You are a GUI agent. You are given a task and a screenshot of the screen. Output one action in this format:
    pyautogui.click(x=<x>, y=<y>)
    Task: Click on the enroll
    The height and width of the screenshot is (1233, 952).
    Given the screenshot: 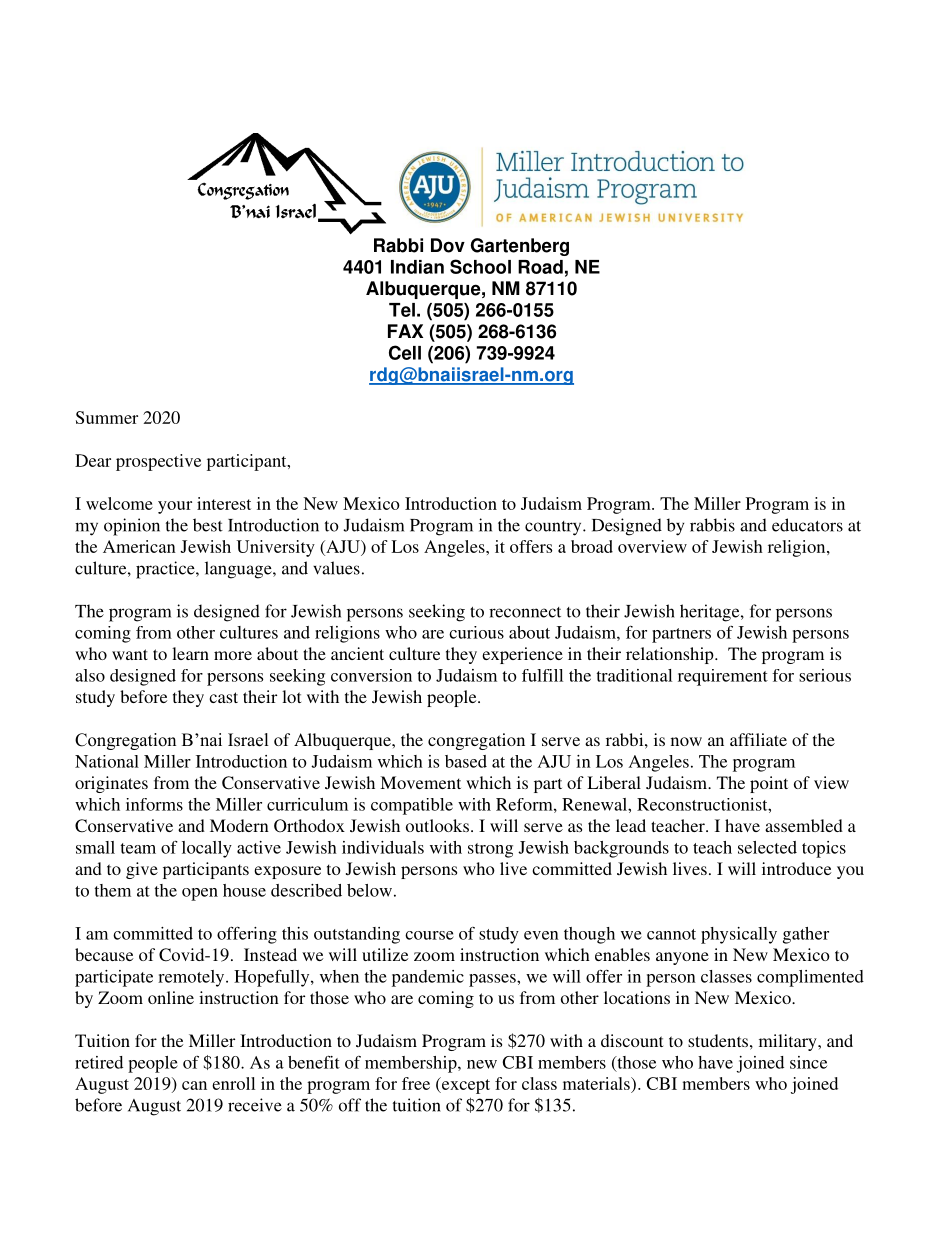 What is the action you would take?
    pyautogui.click(x=233, y=1083)
